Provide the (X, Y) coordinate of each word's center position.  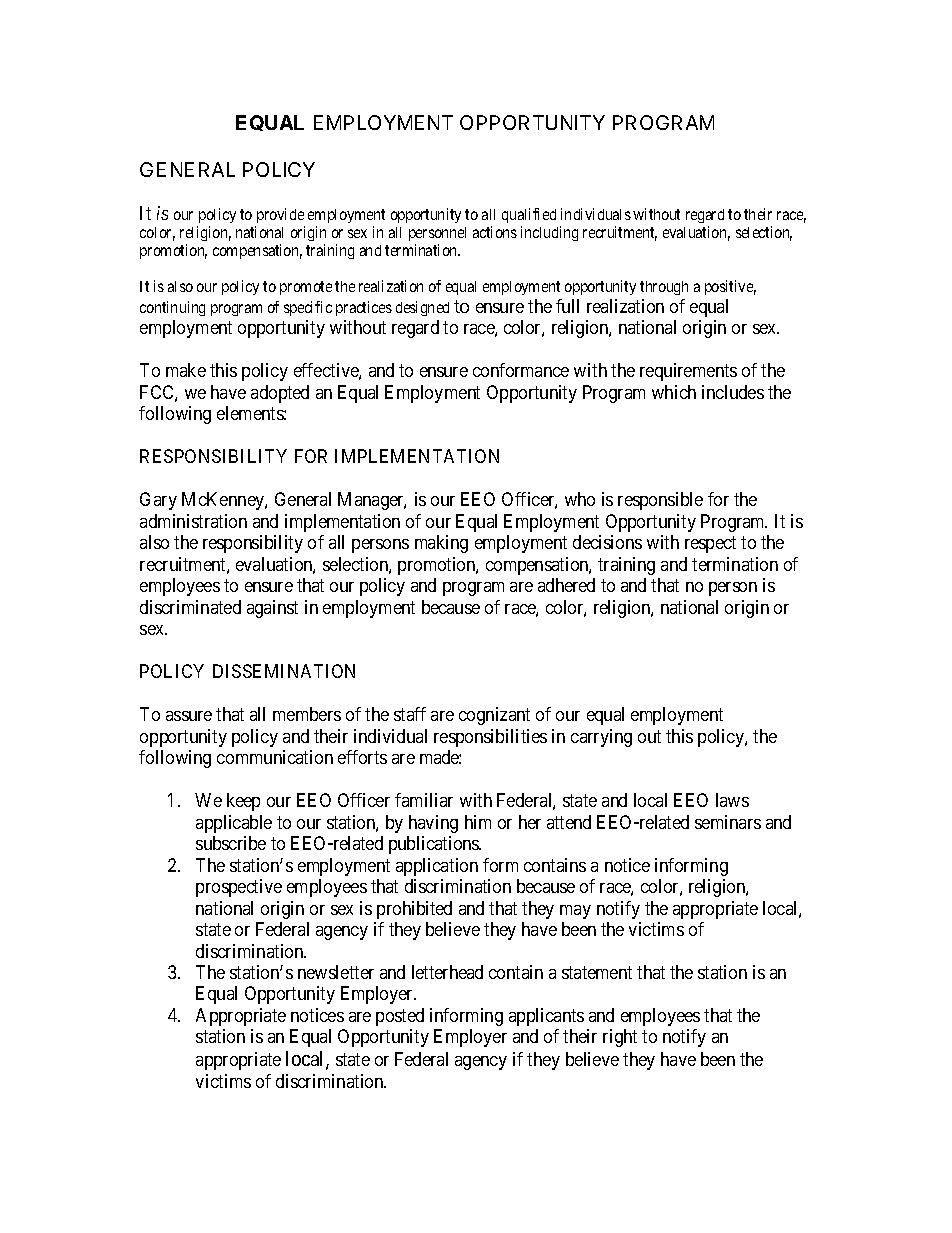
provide (280, 215)
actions (495, 232)
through (664, 288)
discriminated (190, 607)
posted (400, 1017)
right (620, 1038)
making (441, 544)
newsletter (336, 972)
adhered (566, 585)
